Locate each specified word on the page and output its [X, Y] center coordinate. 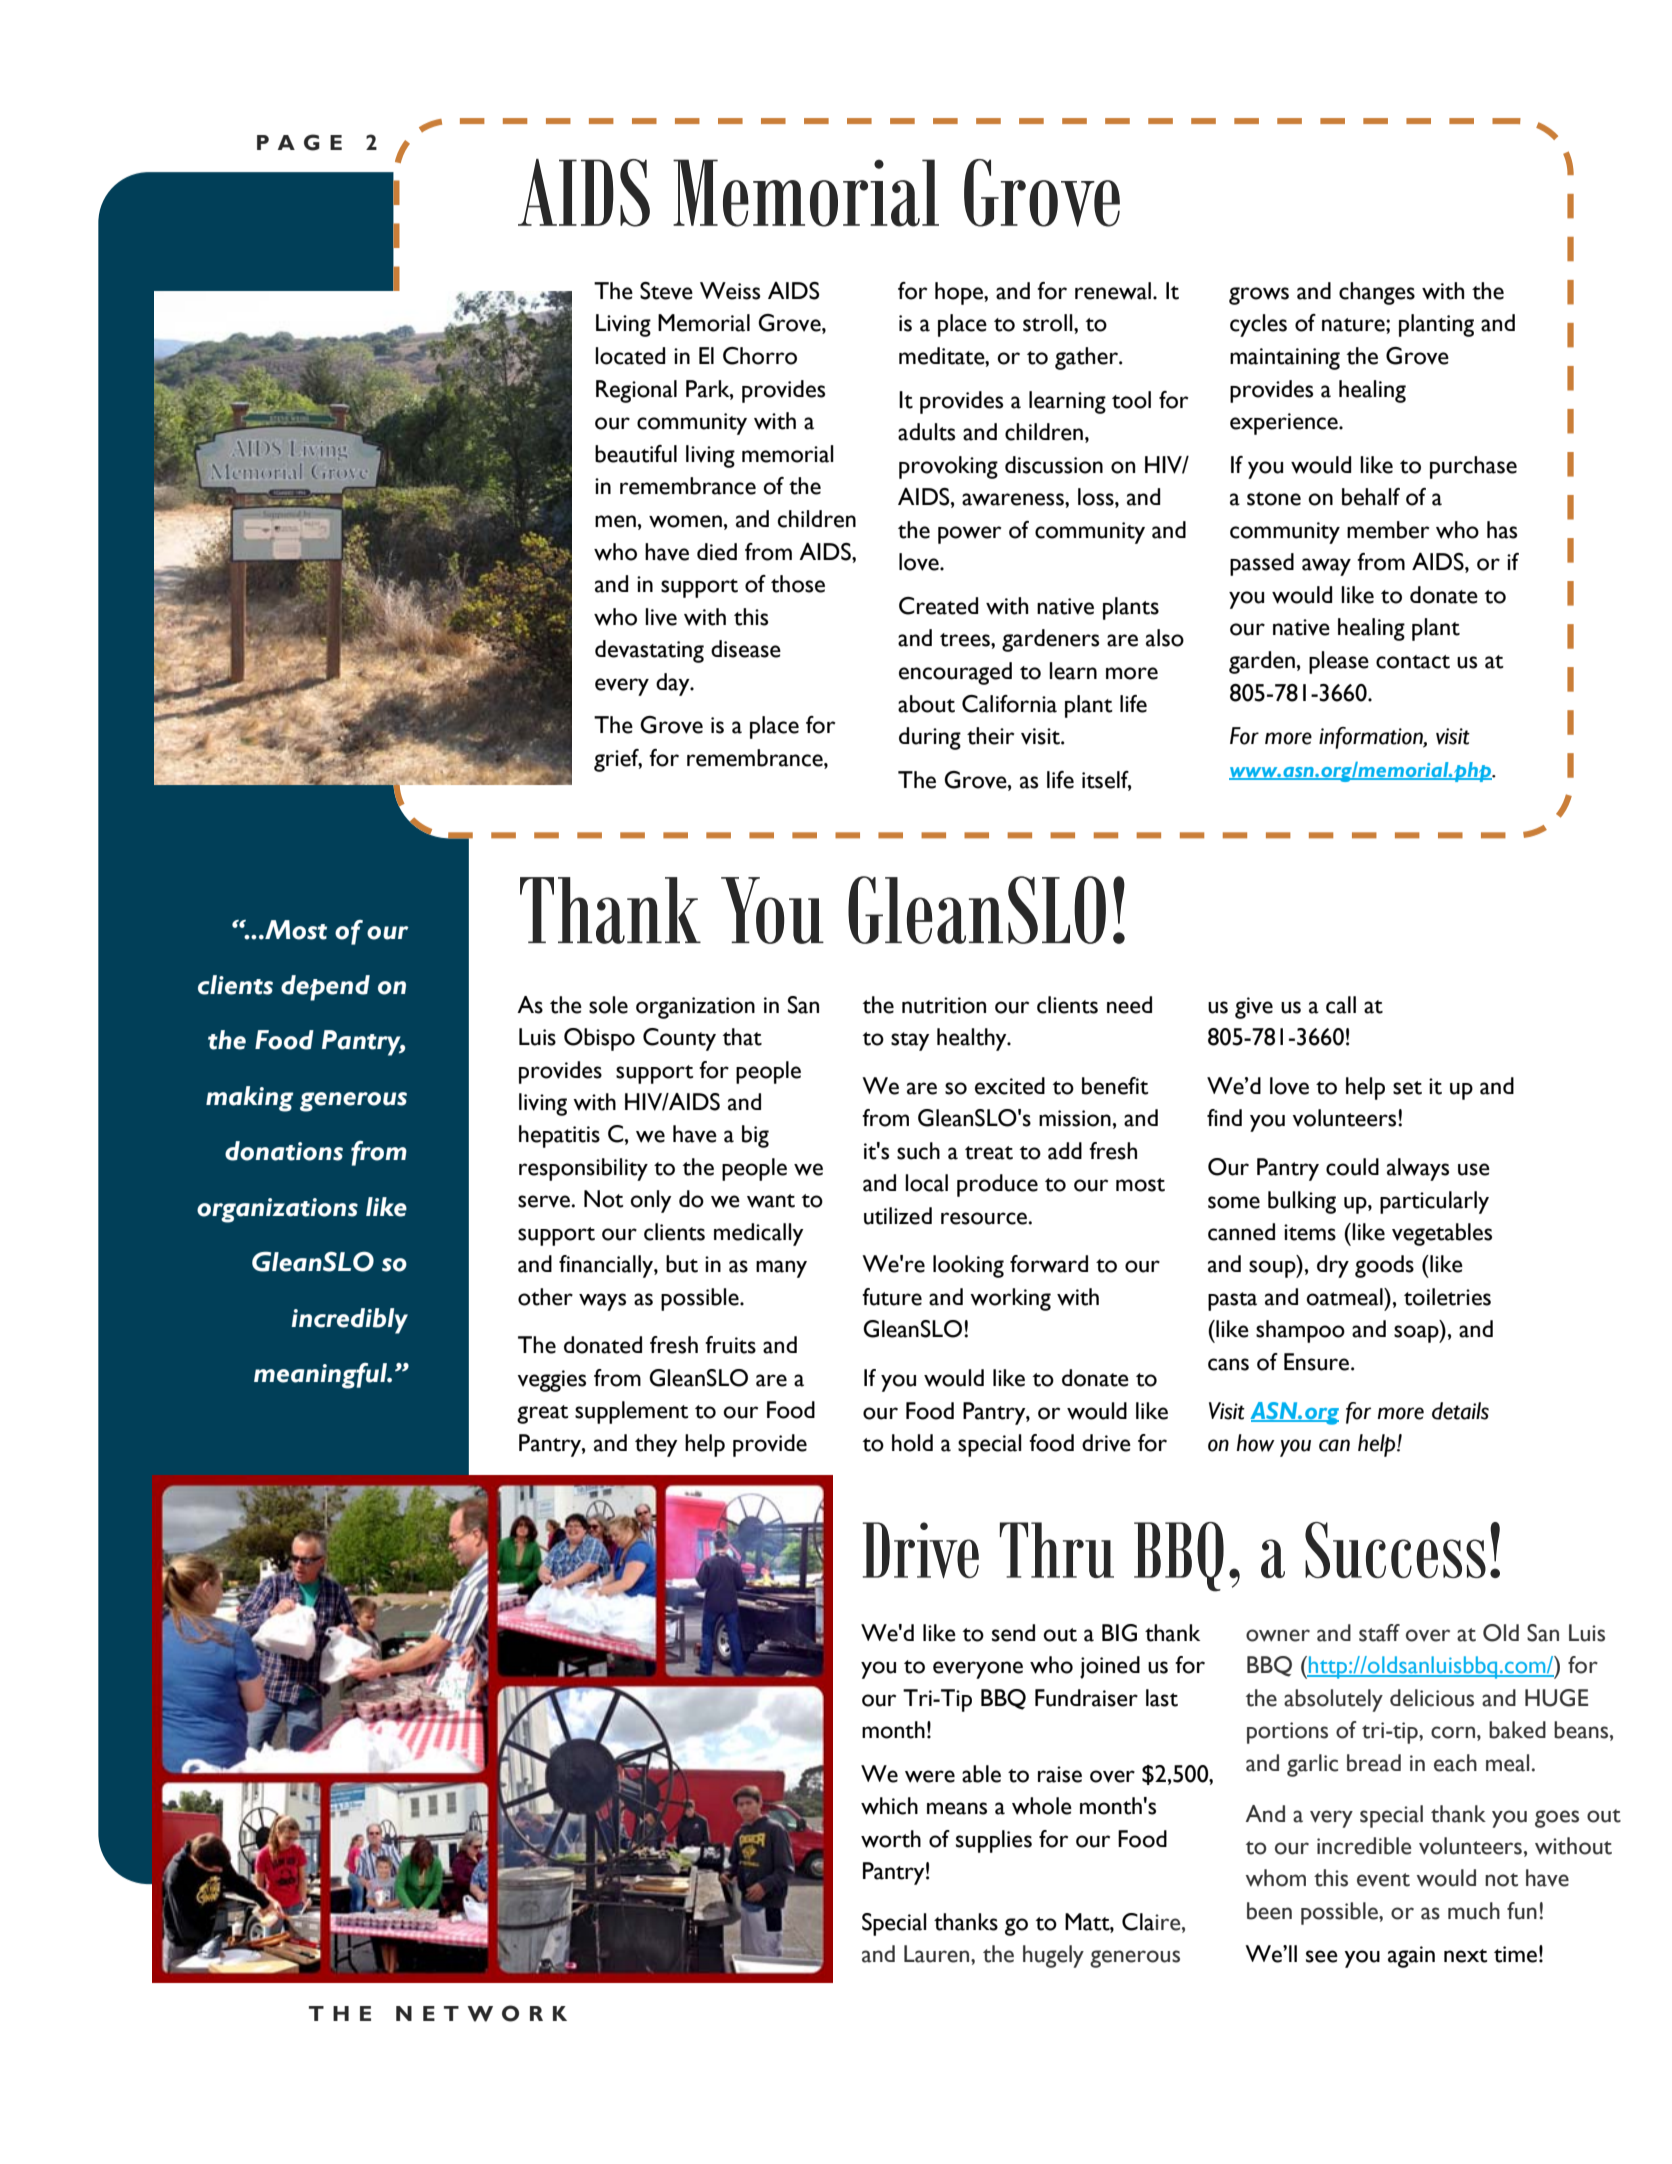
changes [1377, 293]
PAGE [299, 142]
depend [325, 988]
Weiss [730, 291]
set [1407, 1088]
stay [910, 1041]
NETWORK [481, 2013]
